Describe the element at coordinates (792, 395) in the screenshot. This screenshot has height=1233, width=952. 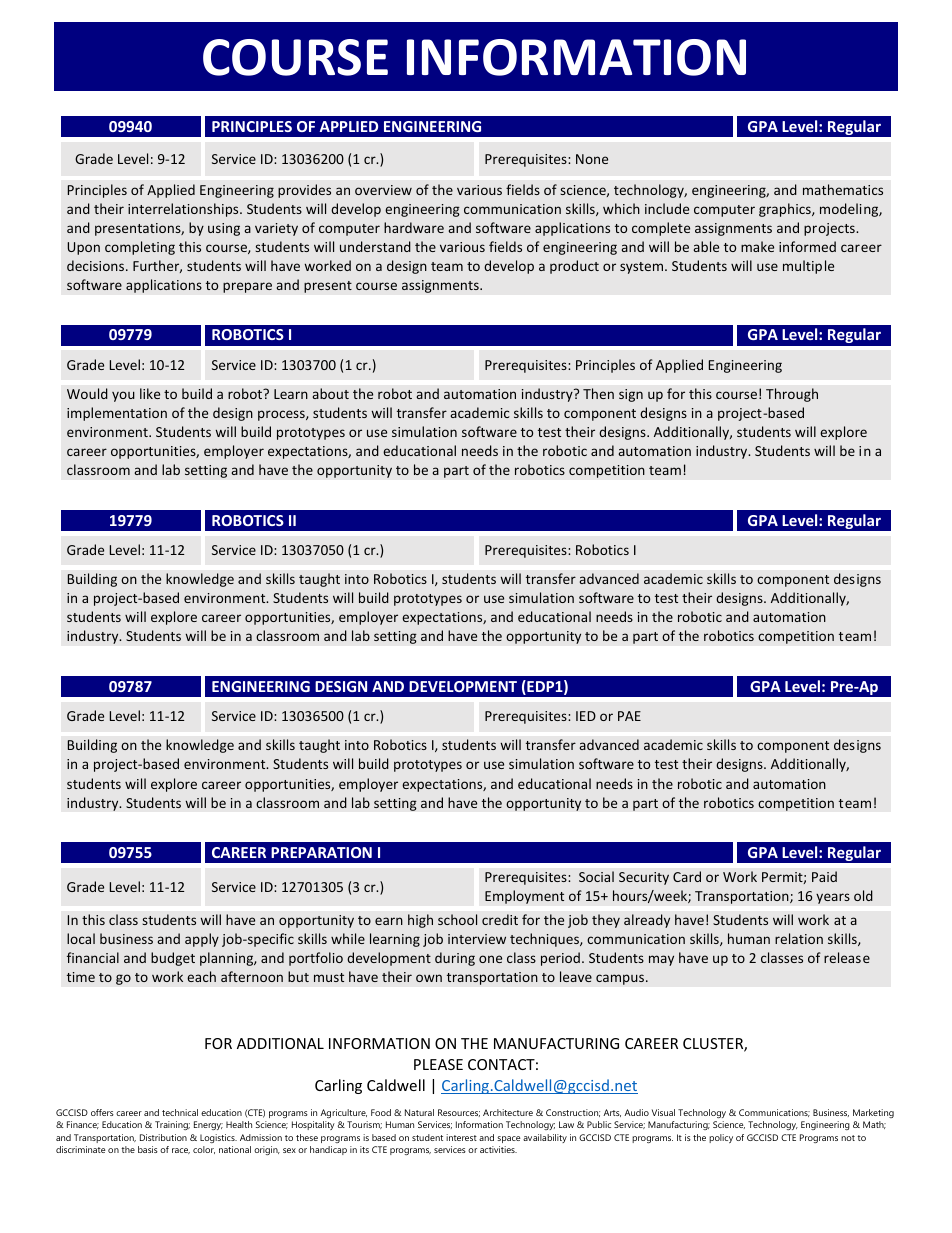
I see `Through` at that location.
